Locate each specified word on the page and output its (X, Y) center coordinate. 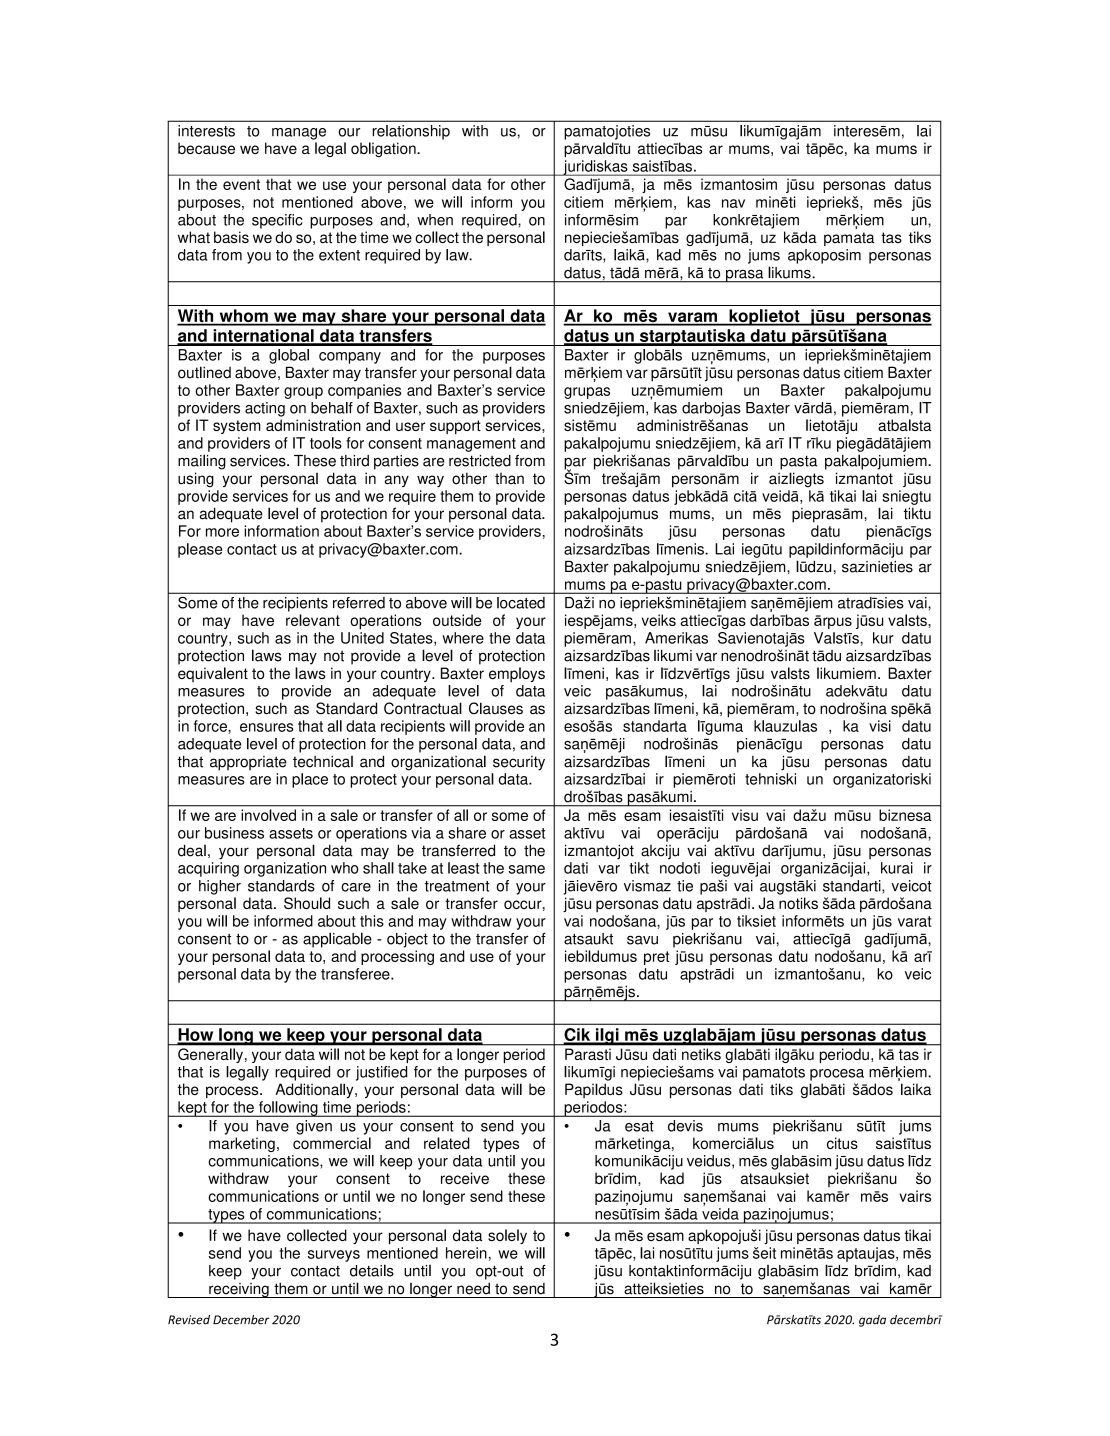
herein (466, 1253)
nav (733, 203)
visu (745, 815)
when (435, 220)
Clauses (496, 708)
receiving (239, 1290)
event (241, 184)
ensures (267, 727)
